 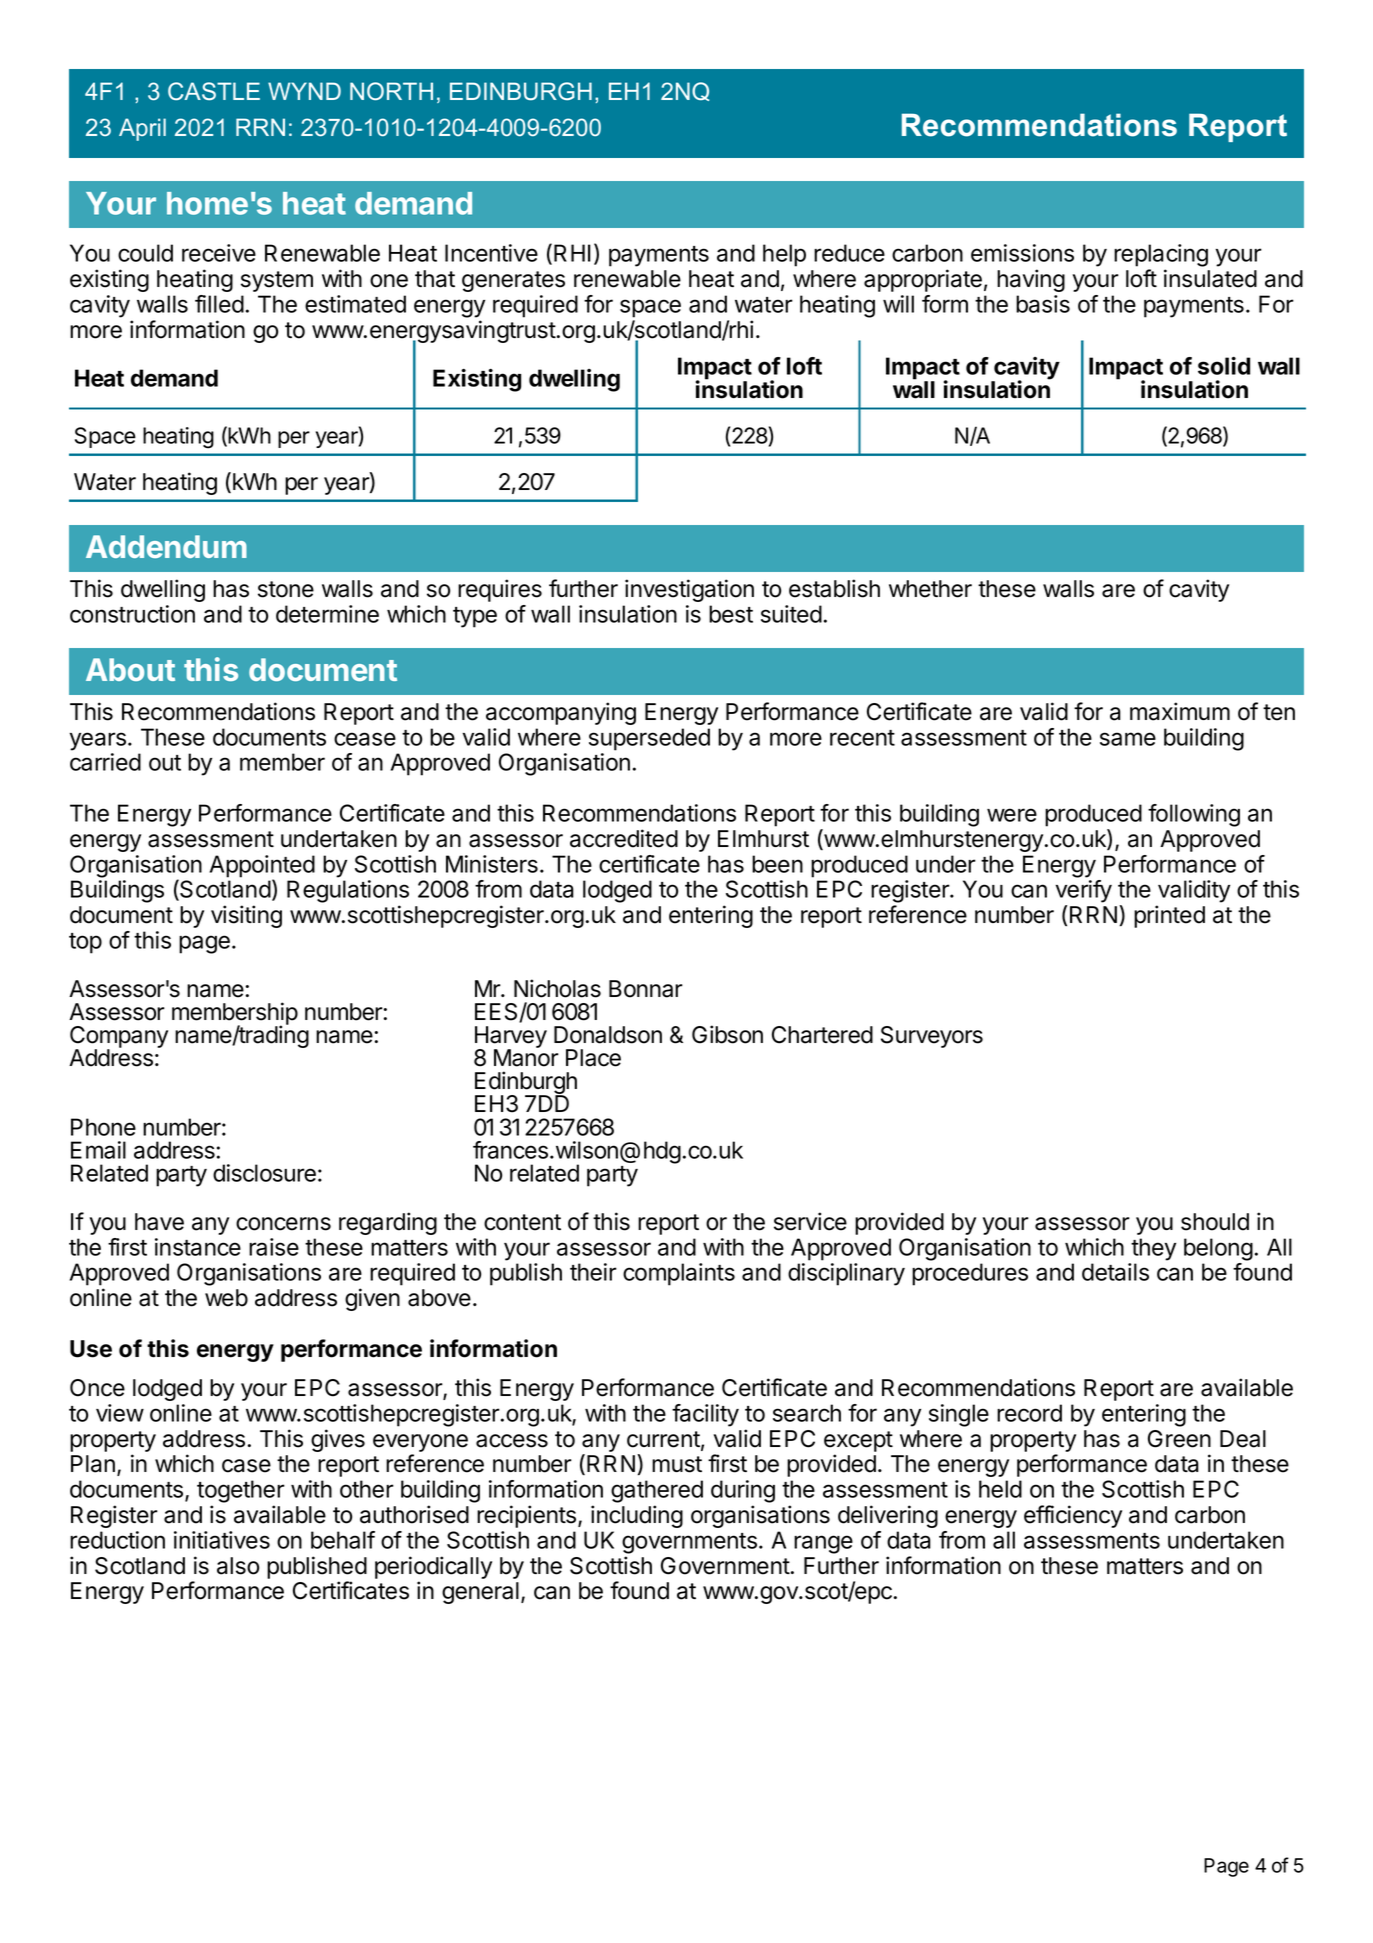 What do you see at coordinates (1224, 365) in the image?
I see `solid` at bounding box center [1224, 365].
